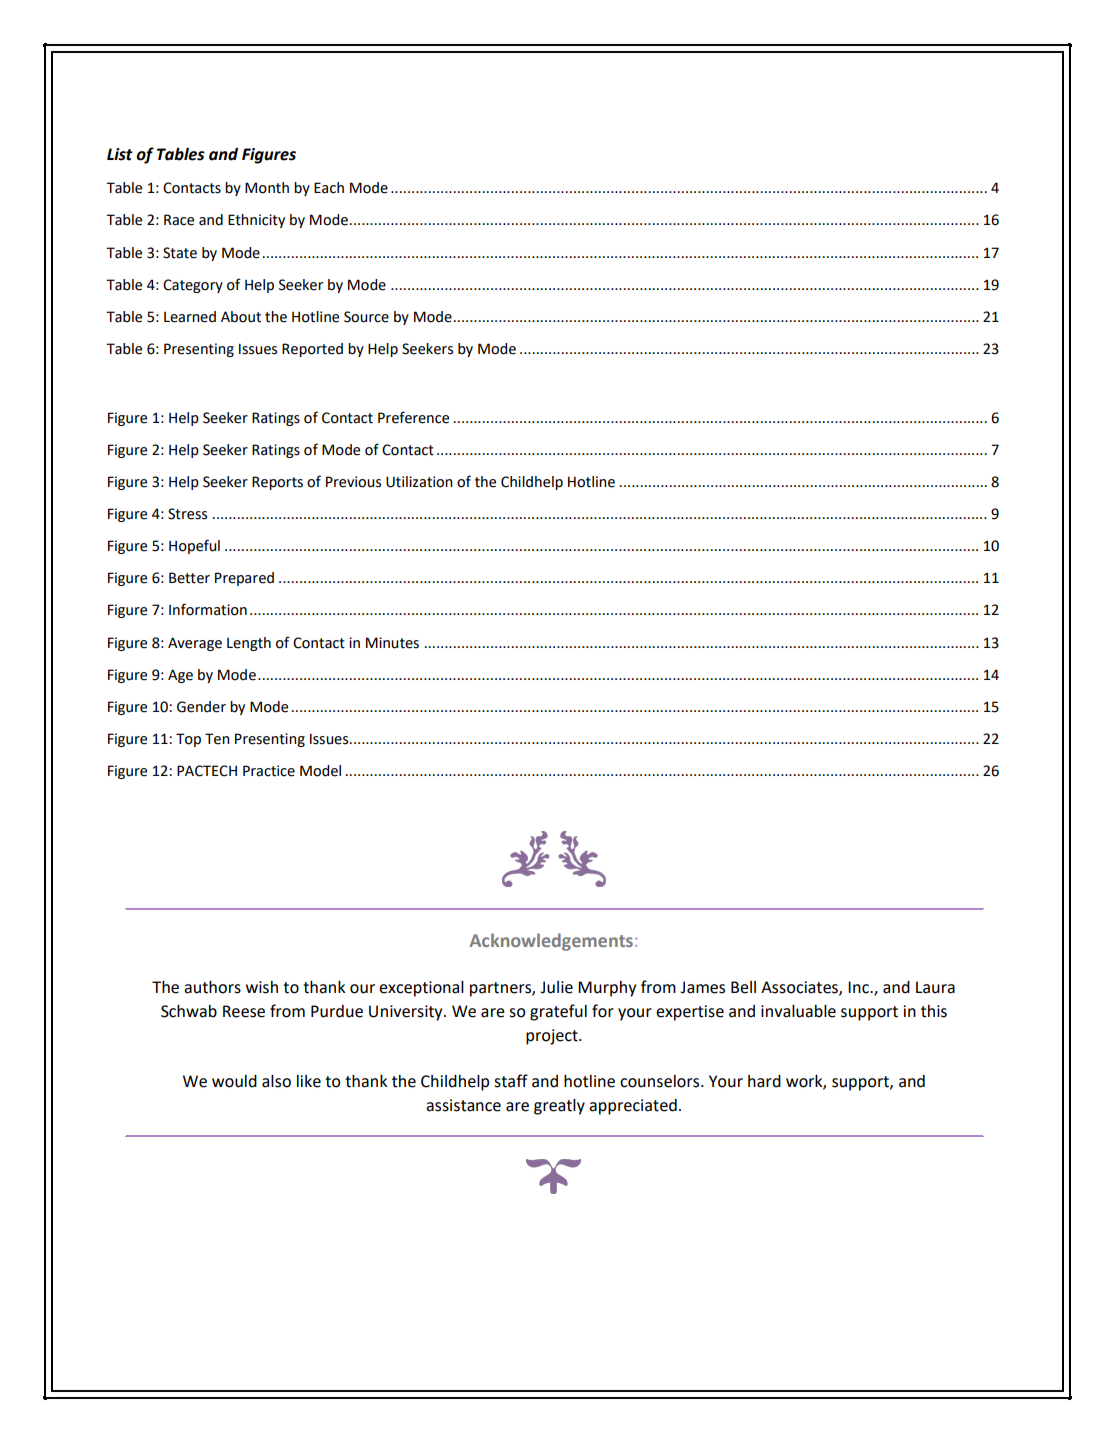  I want to click on would, so click(234, 1081).
